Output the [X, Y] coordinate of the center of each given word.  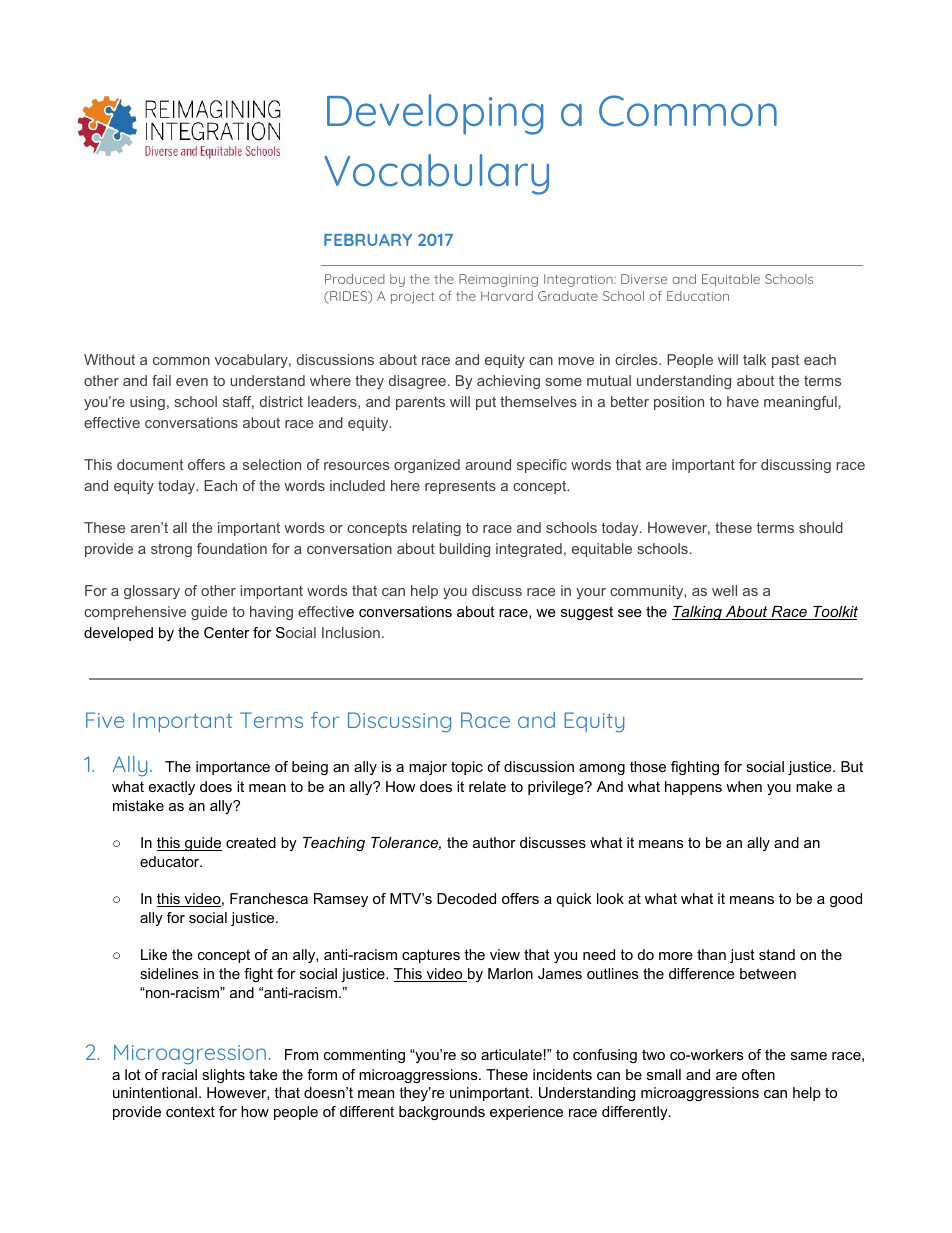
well [724, 590]
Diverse [644, 279]
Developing [435, 114]
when [744, 786]
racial [179, 1074]
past [786, 361]
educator [171, 861]
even [192, 382]
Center [226, 632]
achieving [508, 382]
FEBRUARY [368, 240]
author [494, 842]
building [465, 550]
